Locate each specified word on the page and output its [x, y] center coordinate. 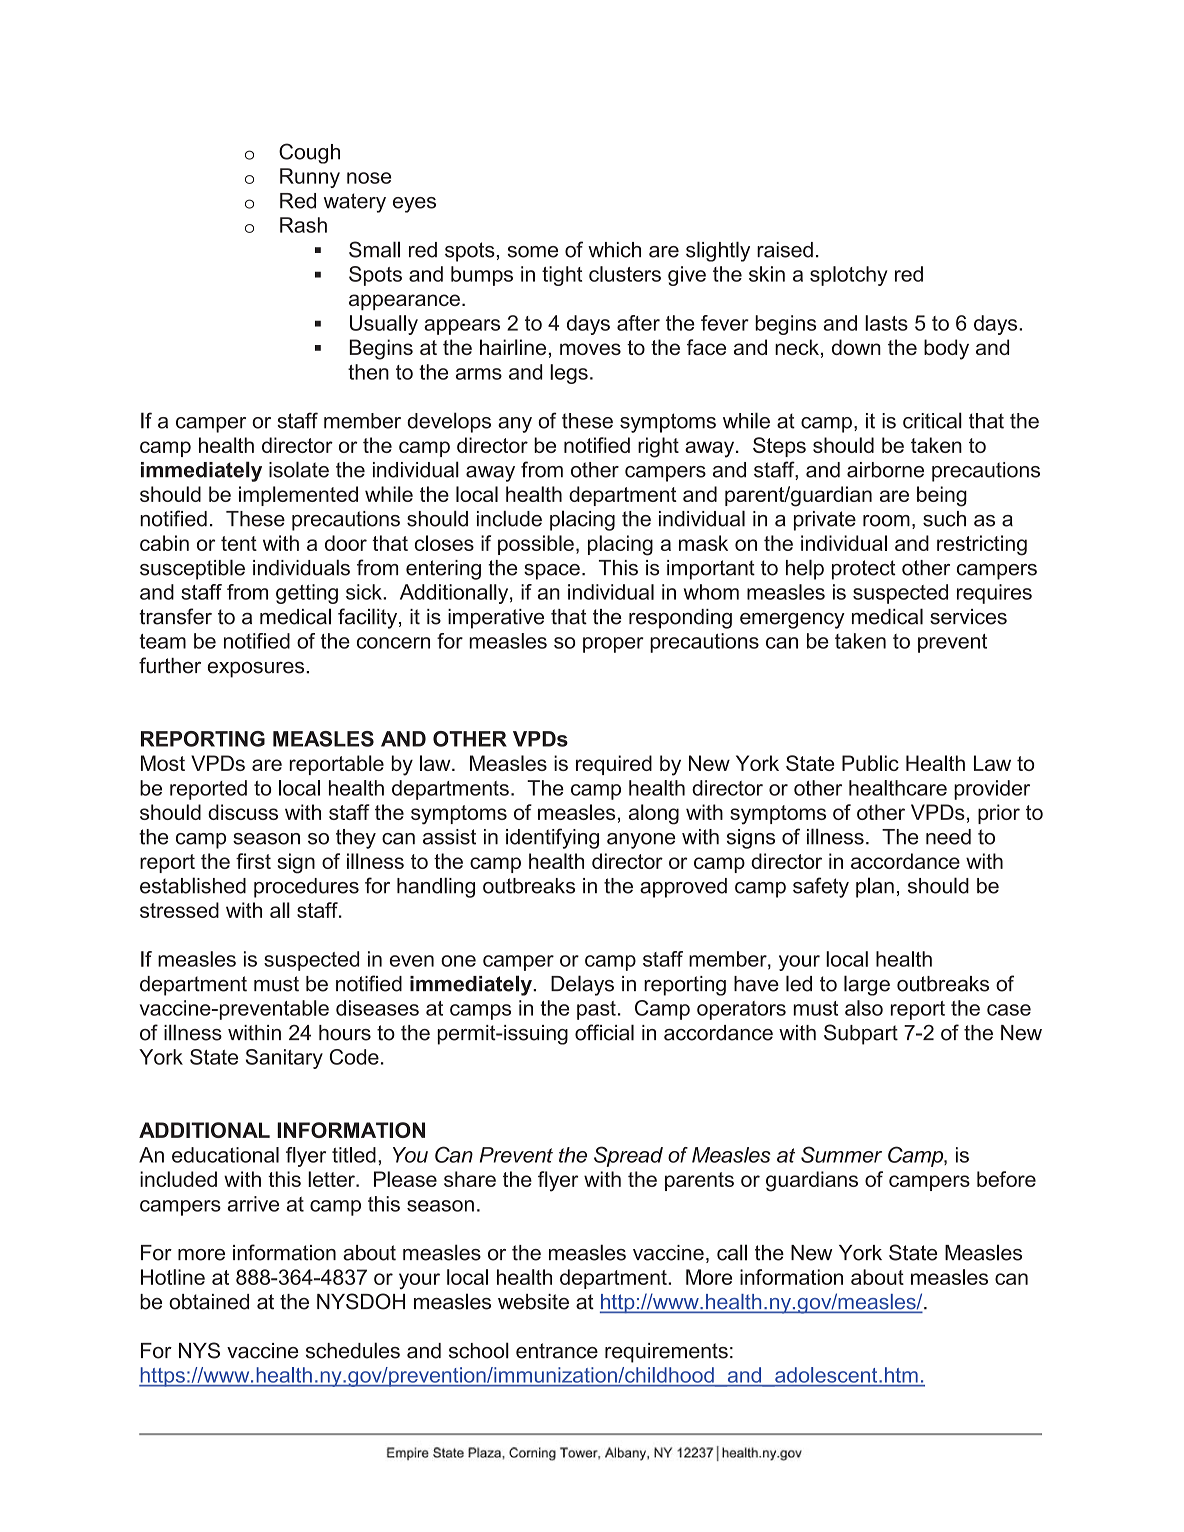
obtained [209, 1302]
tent [239, 543]
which [614, 250]
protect [864, 570]
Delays [582, 985]
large [867, 985]
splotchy [849, 276]
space [552, 572]
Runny [310, 178]
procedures [306, 888]
